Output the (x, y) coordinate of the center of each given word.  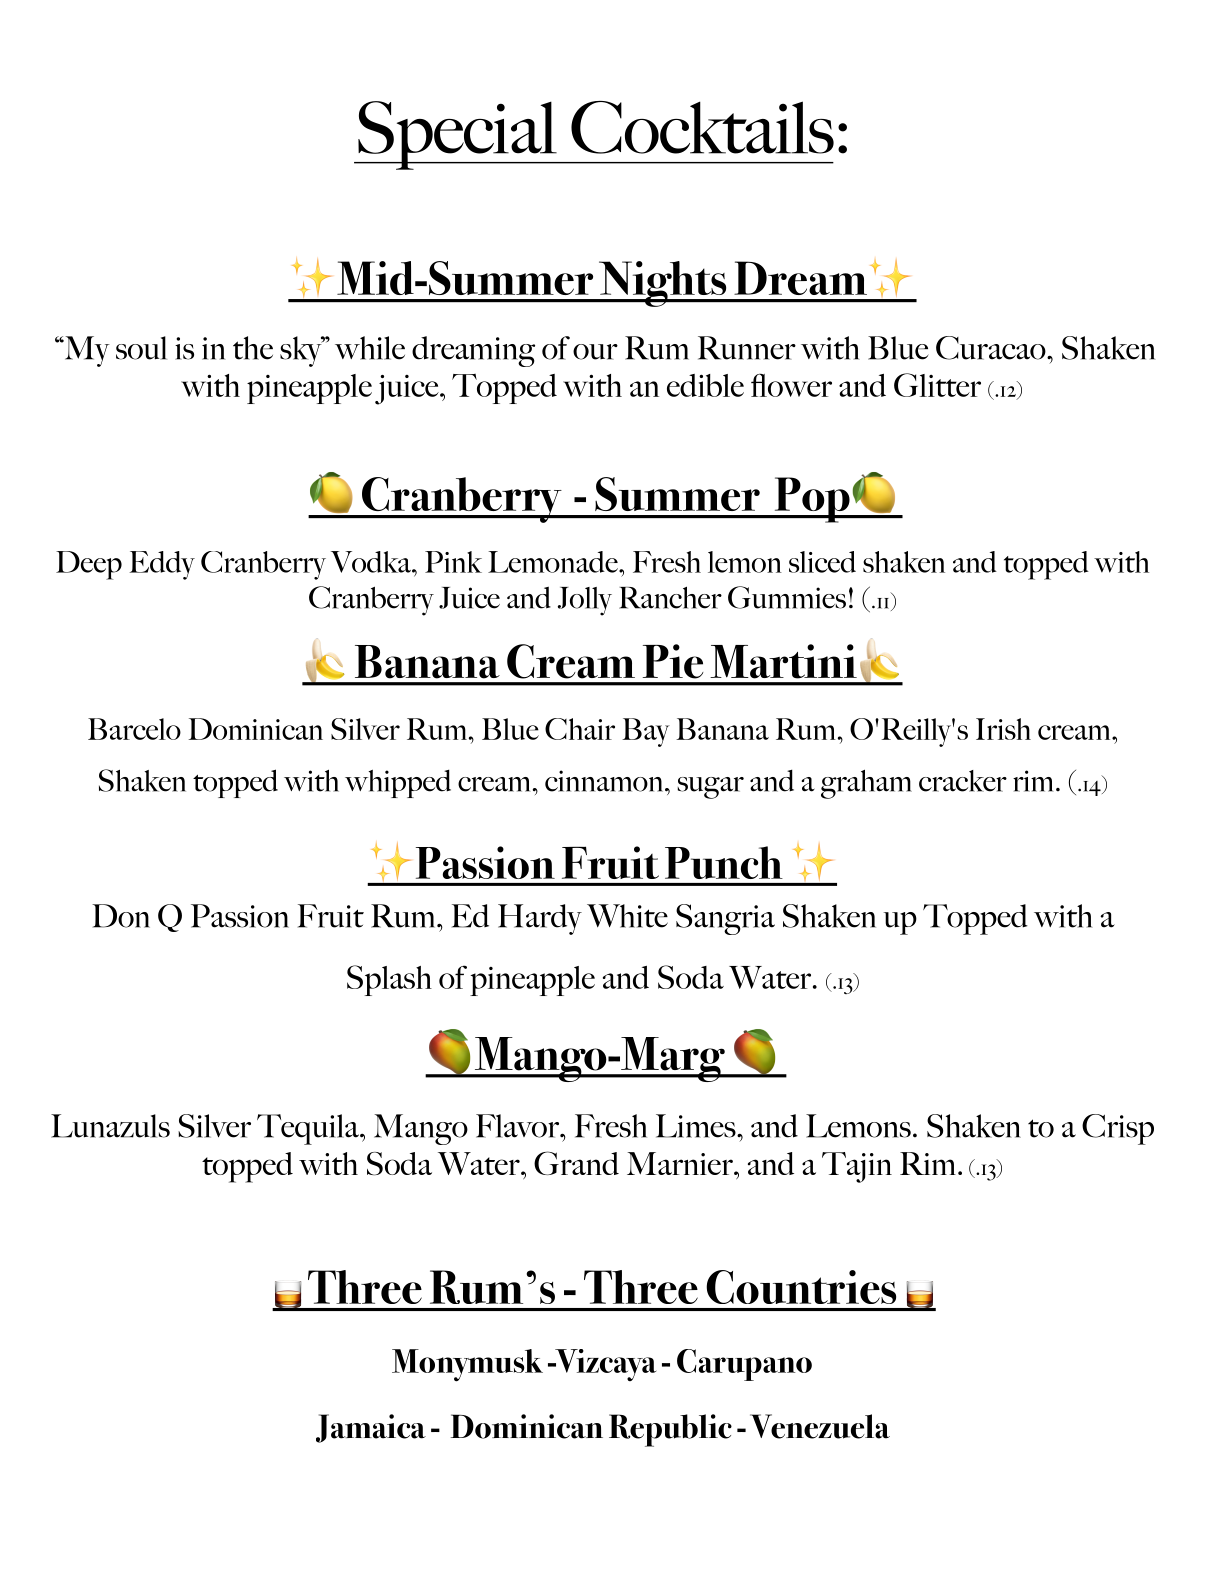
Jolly (585, 601)
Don (121, 916)
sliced (822, 562)
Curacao (992, 348)
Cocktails (702, 127)
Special (457, 135)
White (627, 916)
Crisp (1118, 1129)
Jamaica (371, 1428)
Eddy (162, 565)
